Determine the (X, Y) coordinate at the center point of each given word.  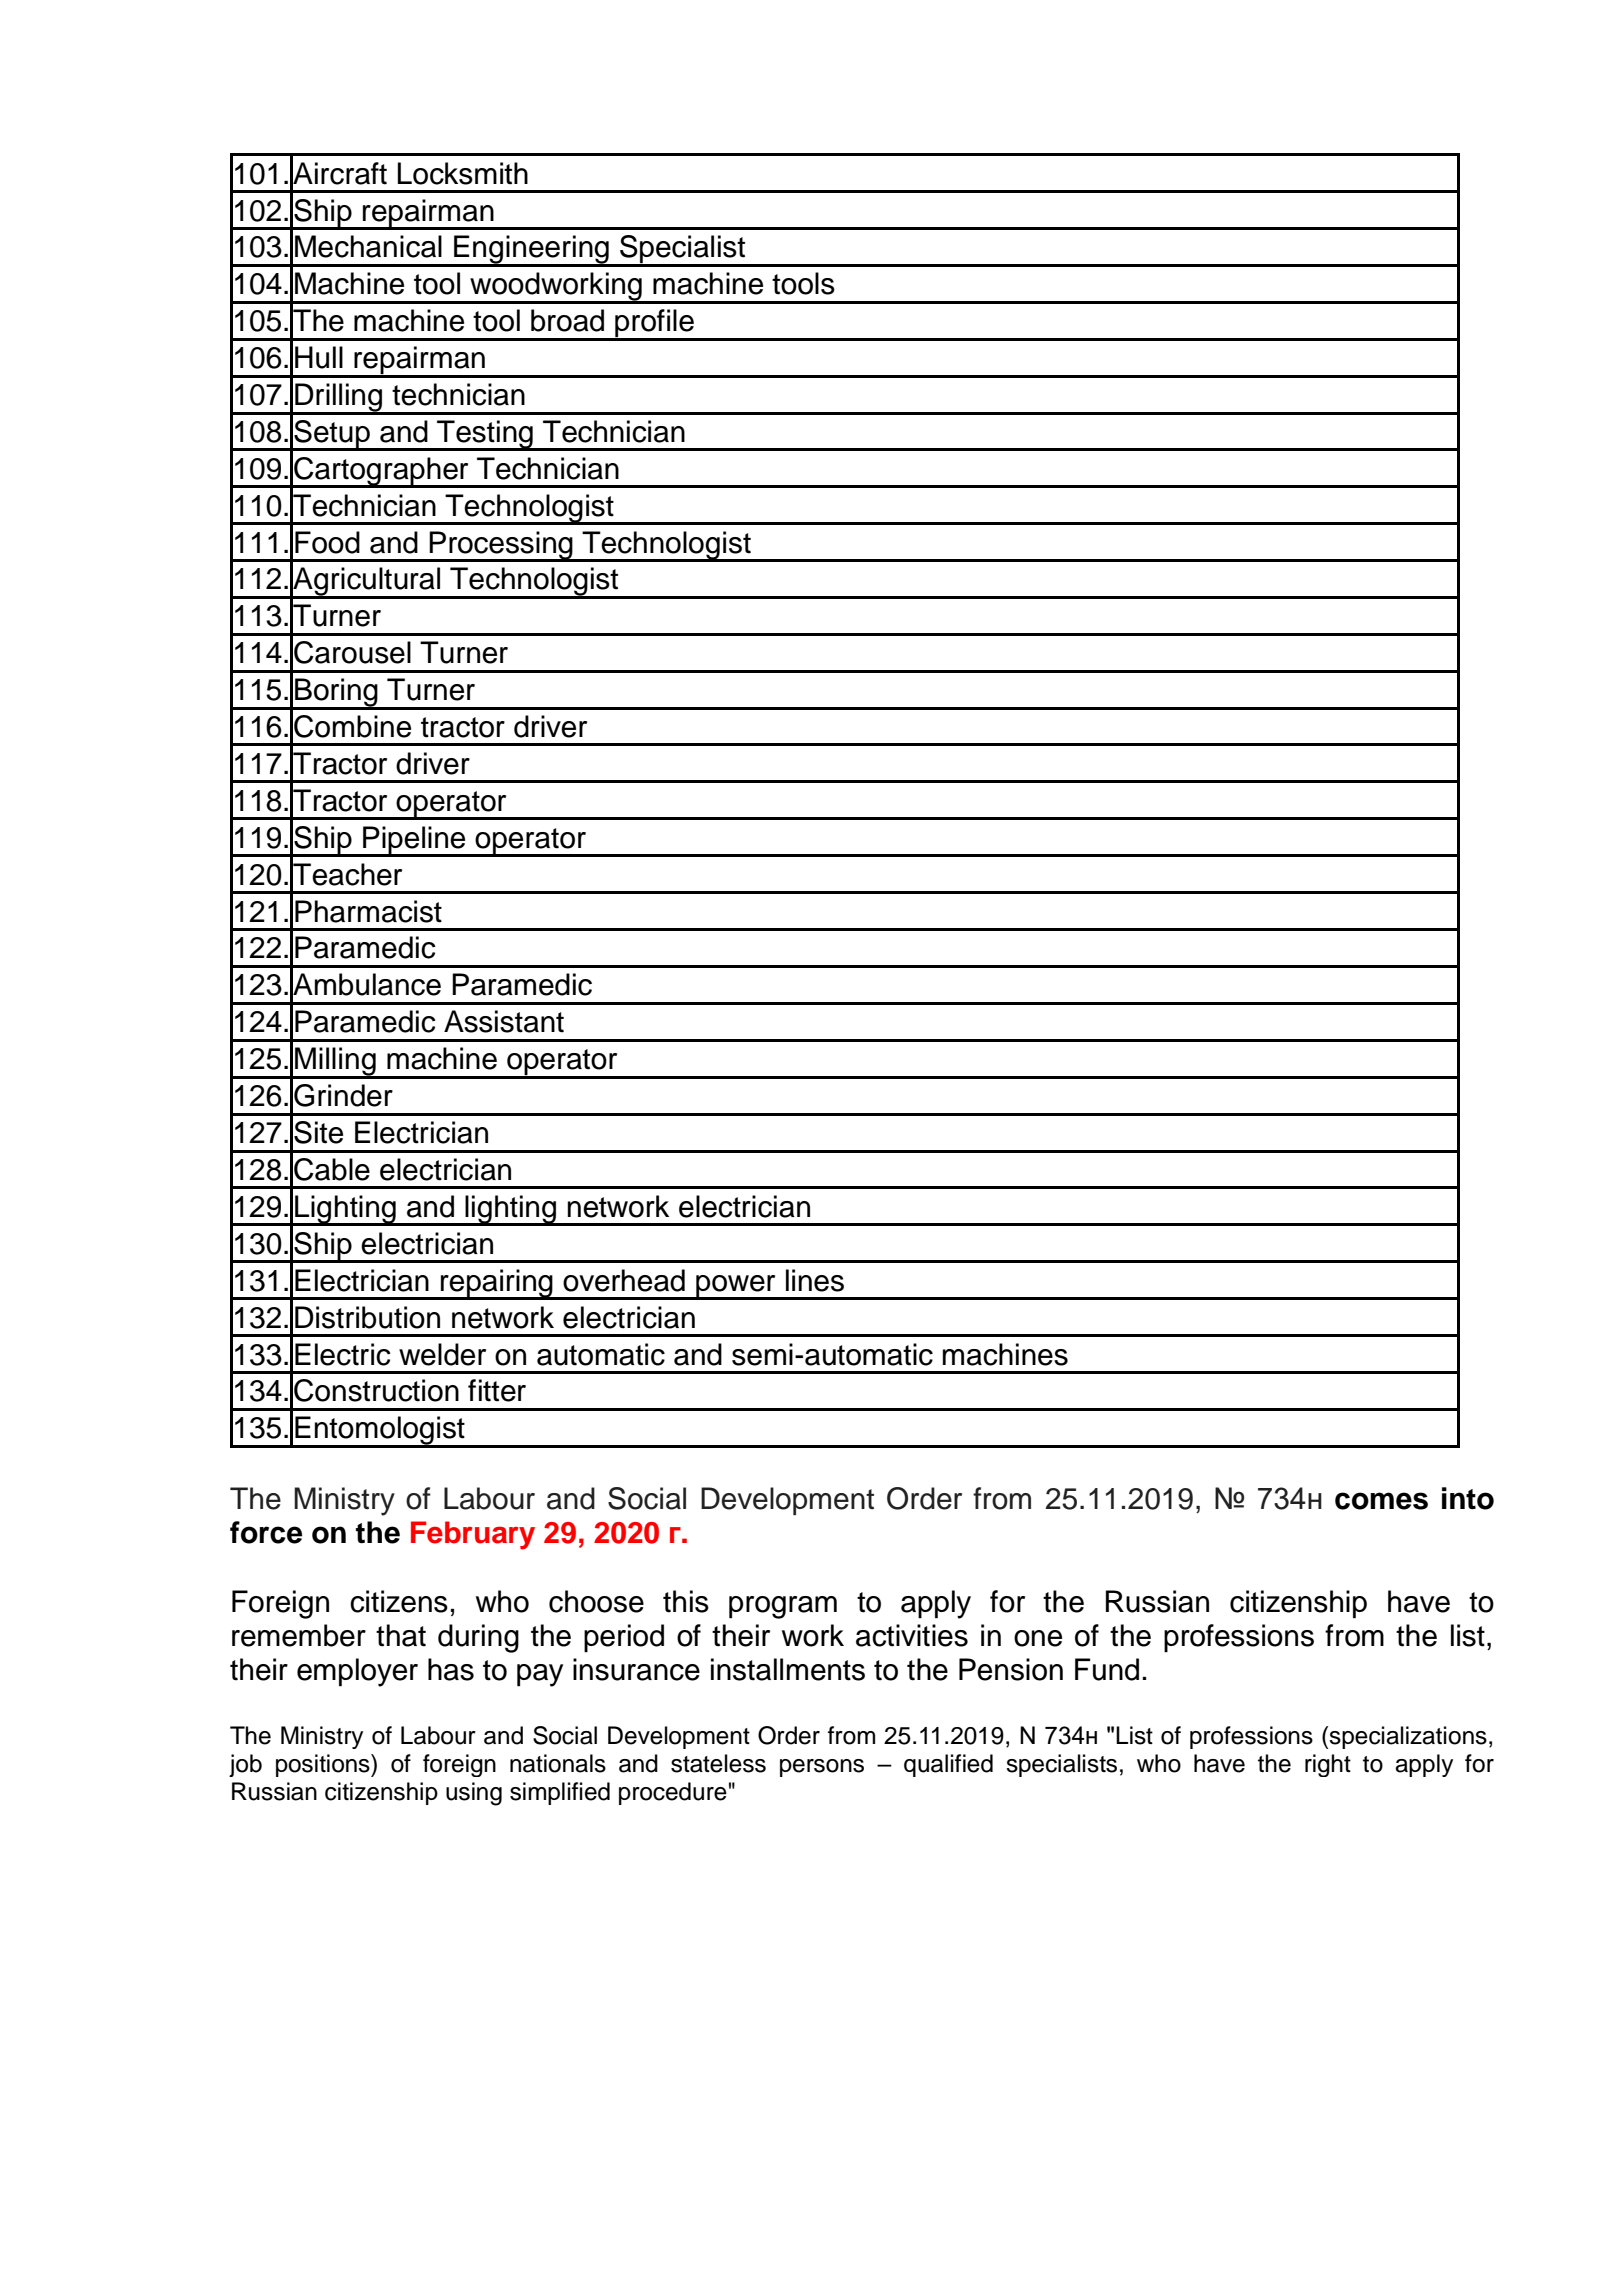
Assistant (504, 1021)
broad (567, 320)
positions (324, 1765)
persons (822, 1768)
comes (1381, 1501)
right (1328, 1765)
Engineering (531, 250)
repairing (497, 1284)
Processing (501, 546)
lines (815, 1280)
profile (654, 324)
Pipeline (414, 841)
